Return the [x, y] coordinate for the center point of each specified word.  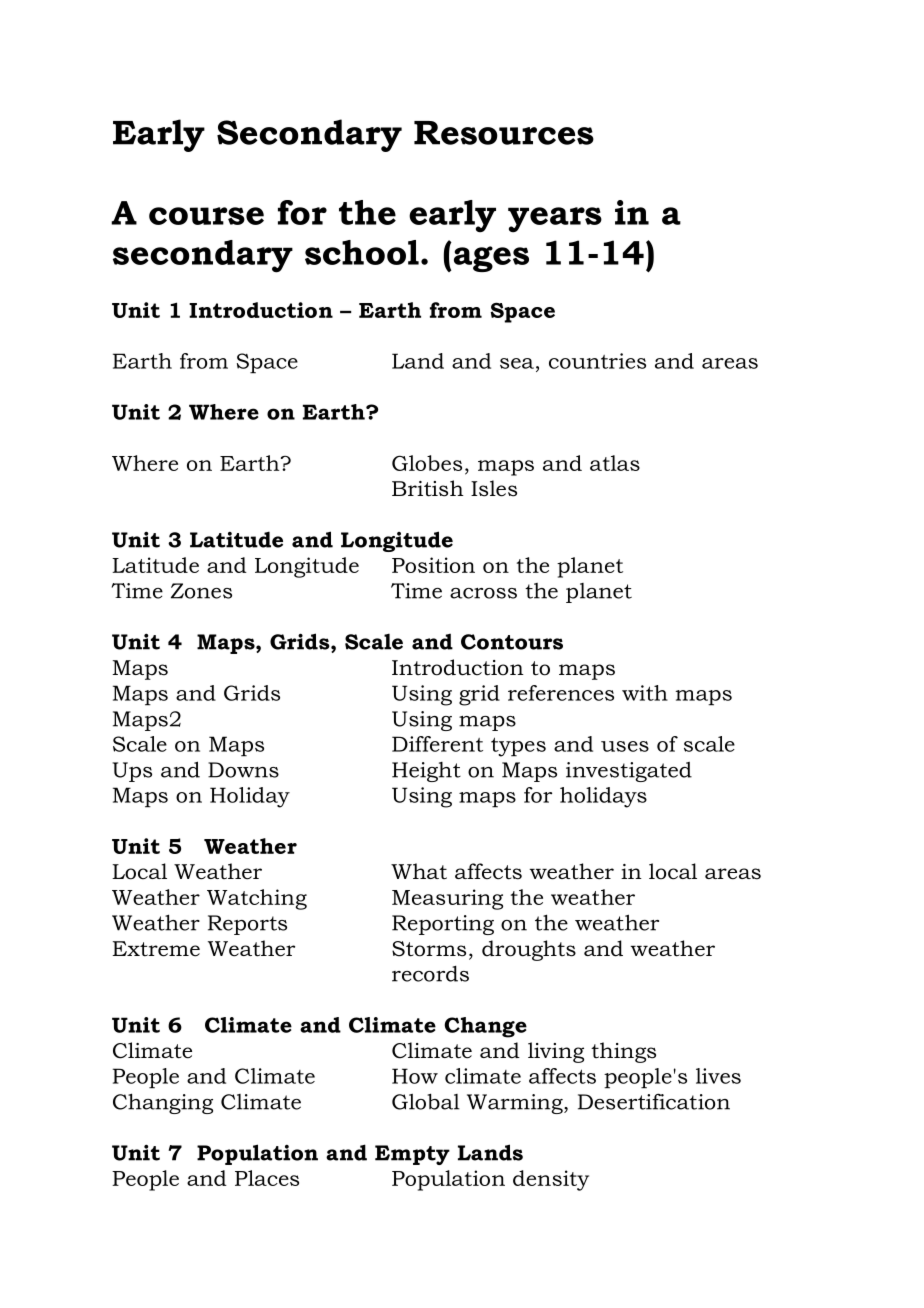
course [206, 216]
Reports [247, 925]
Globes [427, 463]
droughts [529, 950]
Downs [243, 770]
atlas [615, 463]
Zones [201, 591]
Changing [163, 1103]
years [555, 220]
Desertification [654, 1101]
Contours [512, 642]
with [645, 693]
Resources [504, 133]
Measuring [447, 899]
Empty [412, 1155]
